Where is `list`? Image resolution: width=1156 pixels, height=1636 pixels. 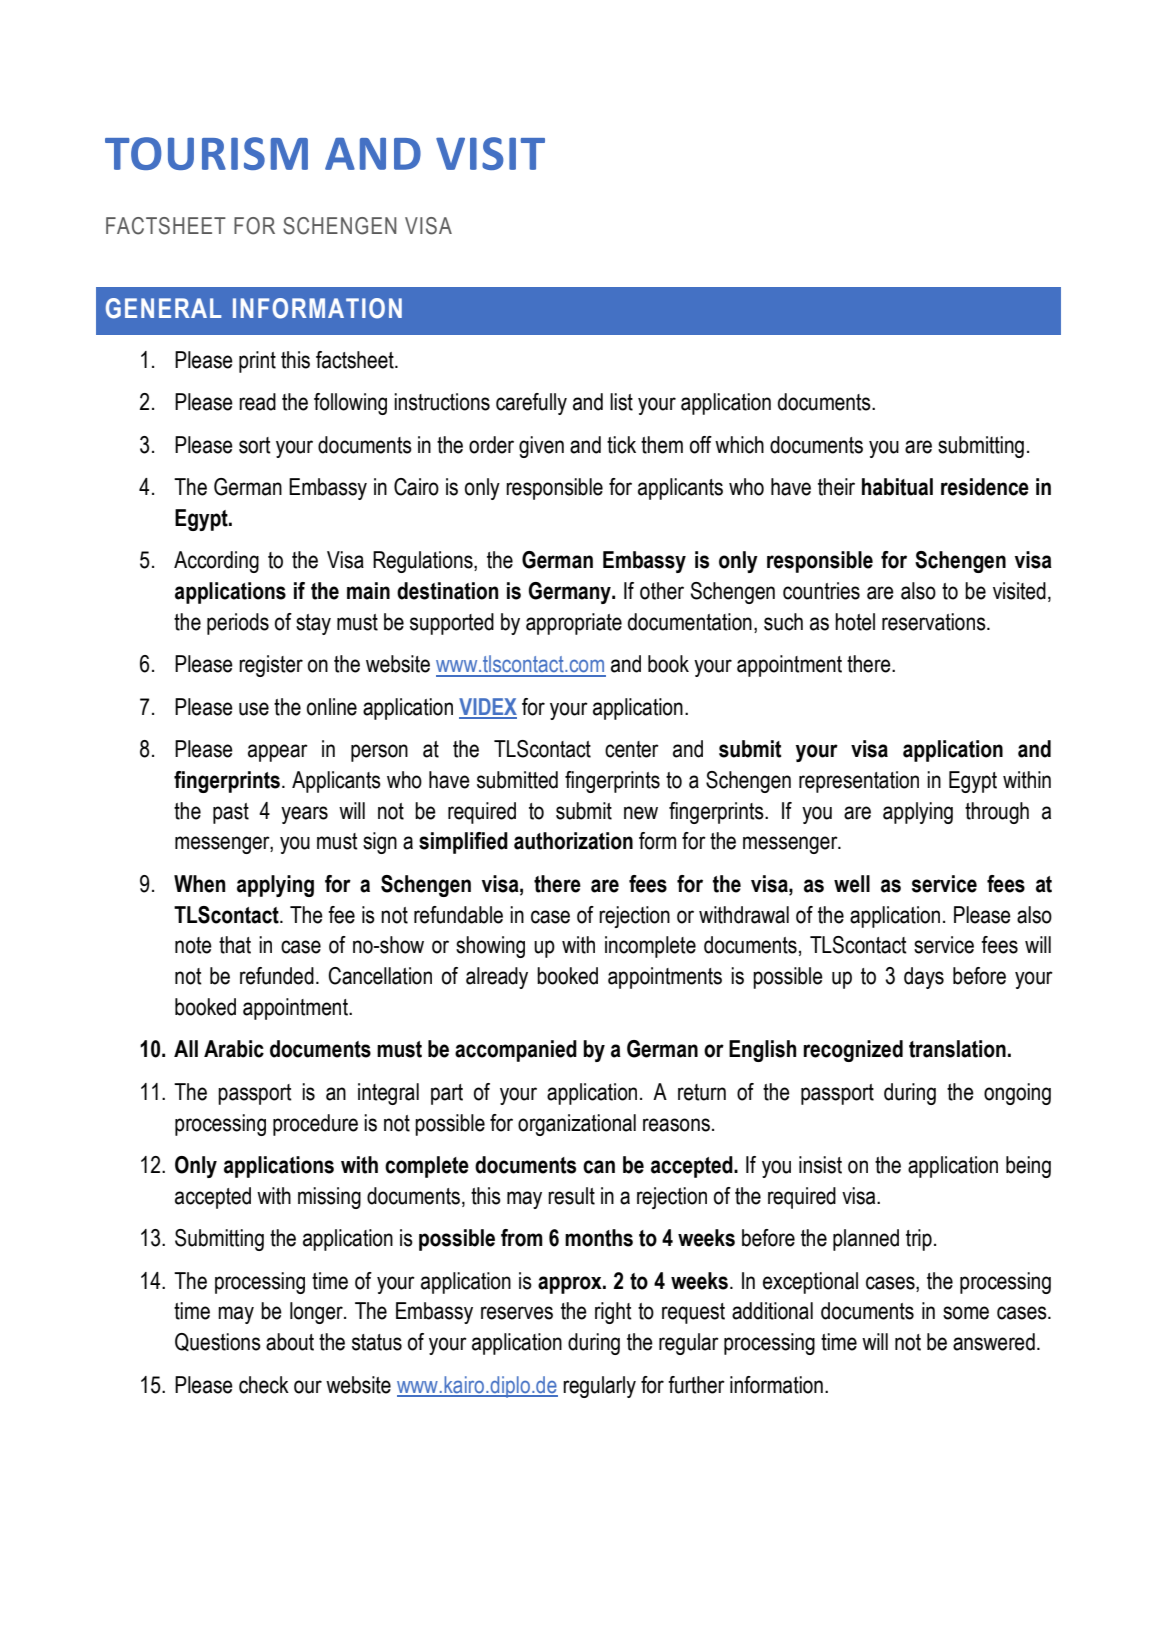
list is located at coordinates (621, 402).
